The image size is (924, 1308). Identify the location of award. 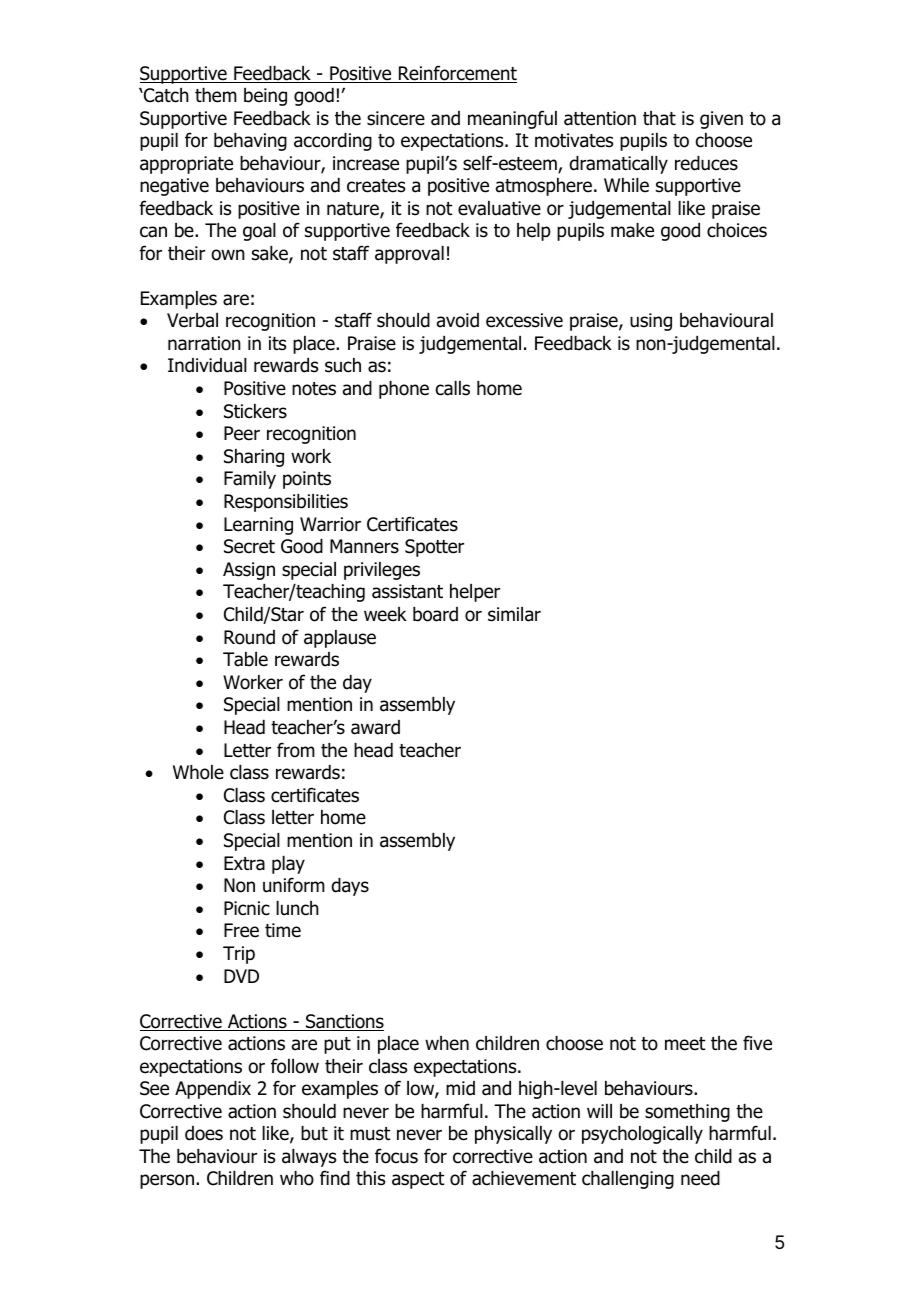
(375, 727).
